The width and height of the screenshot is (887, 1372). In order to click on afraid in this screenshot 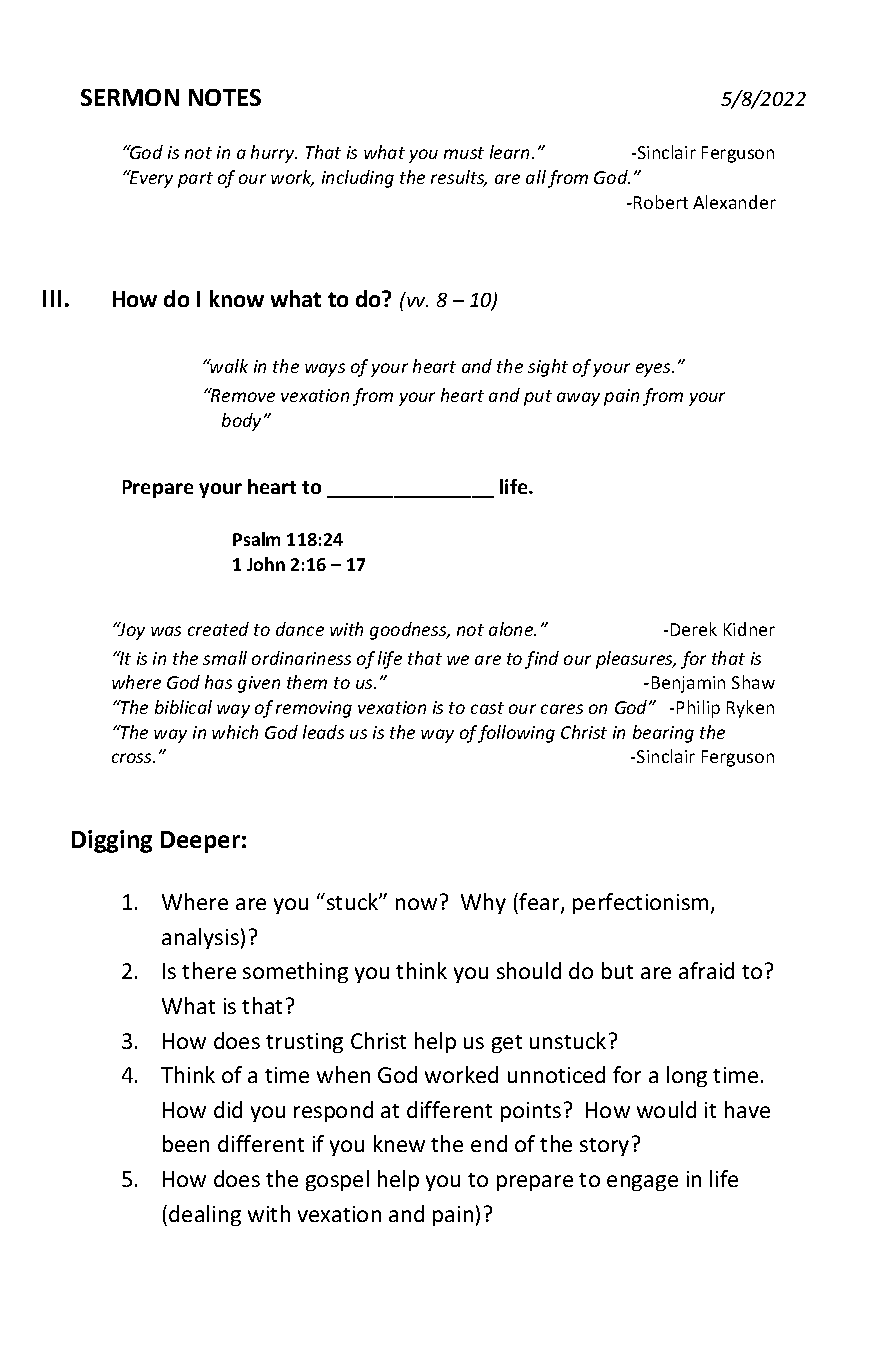, I will do `click(706, 970)`.
